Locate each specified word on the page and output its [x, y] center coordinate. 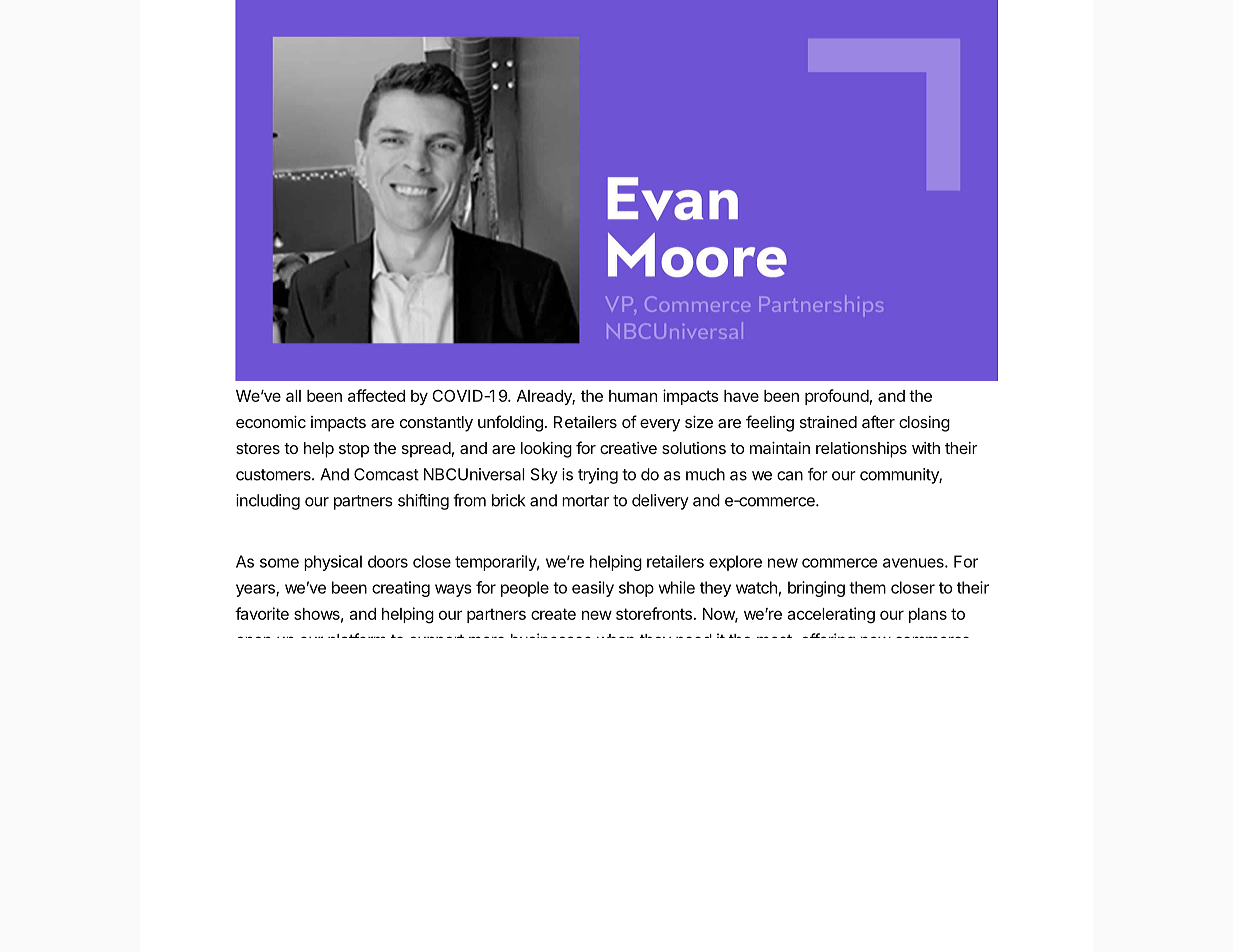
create [553, 614]
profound [837, 397]
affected [376, 395]
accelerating [831, 615]
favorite [262, 613]
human [633, 396]
